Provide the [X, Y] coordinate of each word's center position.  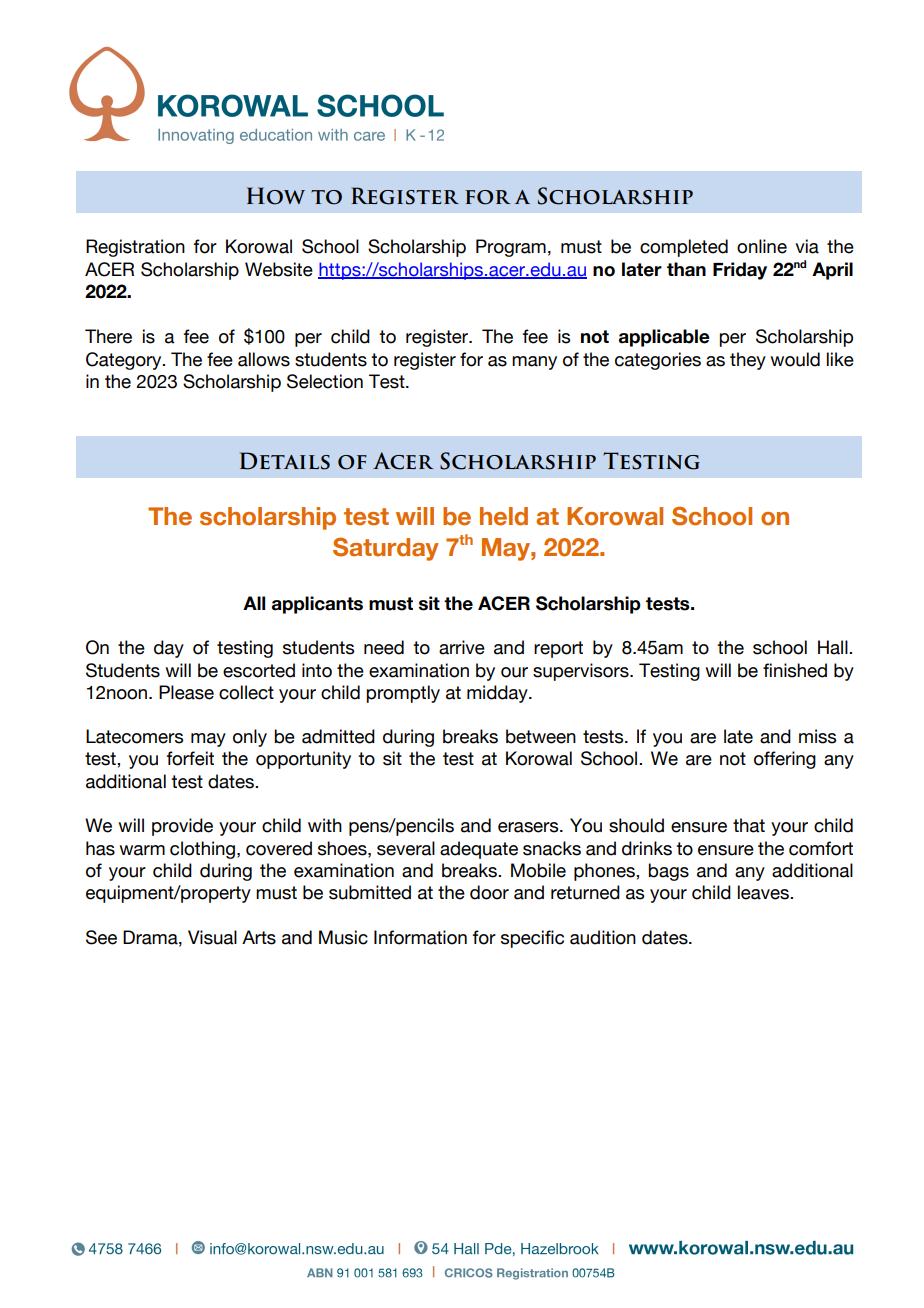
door [489, 892]
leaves [764, 892]
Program [511, 248]
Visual [212, 937]
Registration [135, 248]
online [762, 246]
